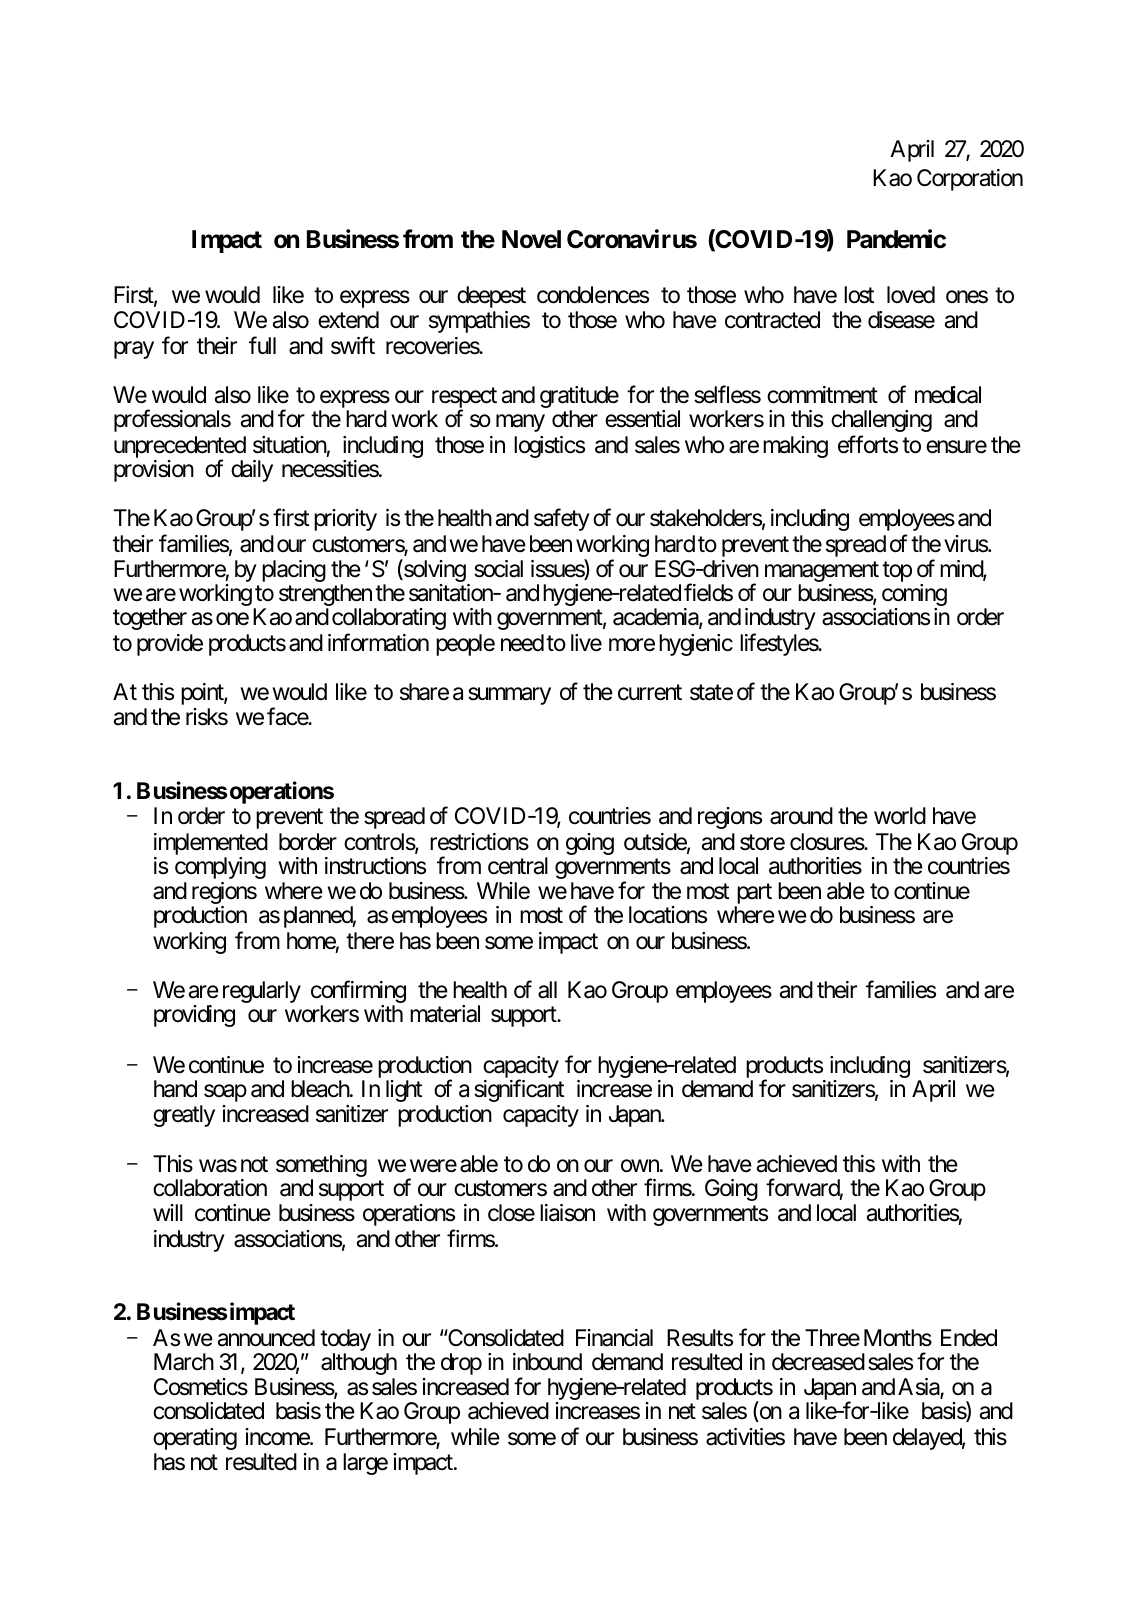  Describe the element at coordinates (195, 1439) in the screenshot. I see `operating` at that location.
